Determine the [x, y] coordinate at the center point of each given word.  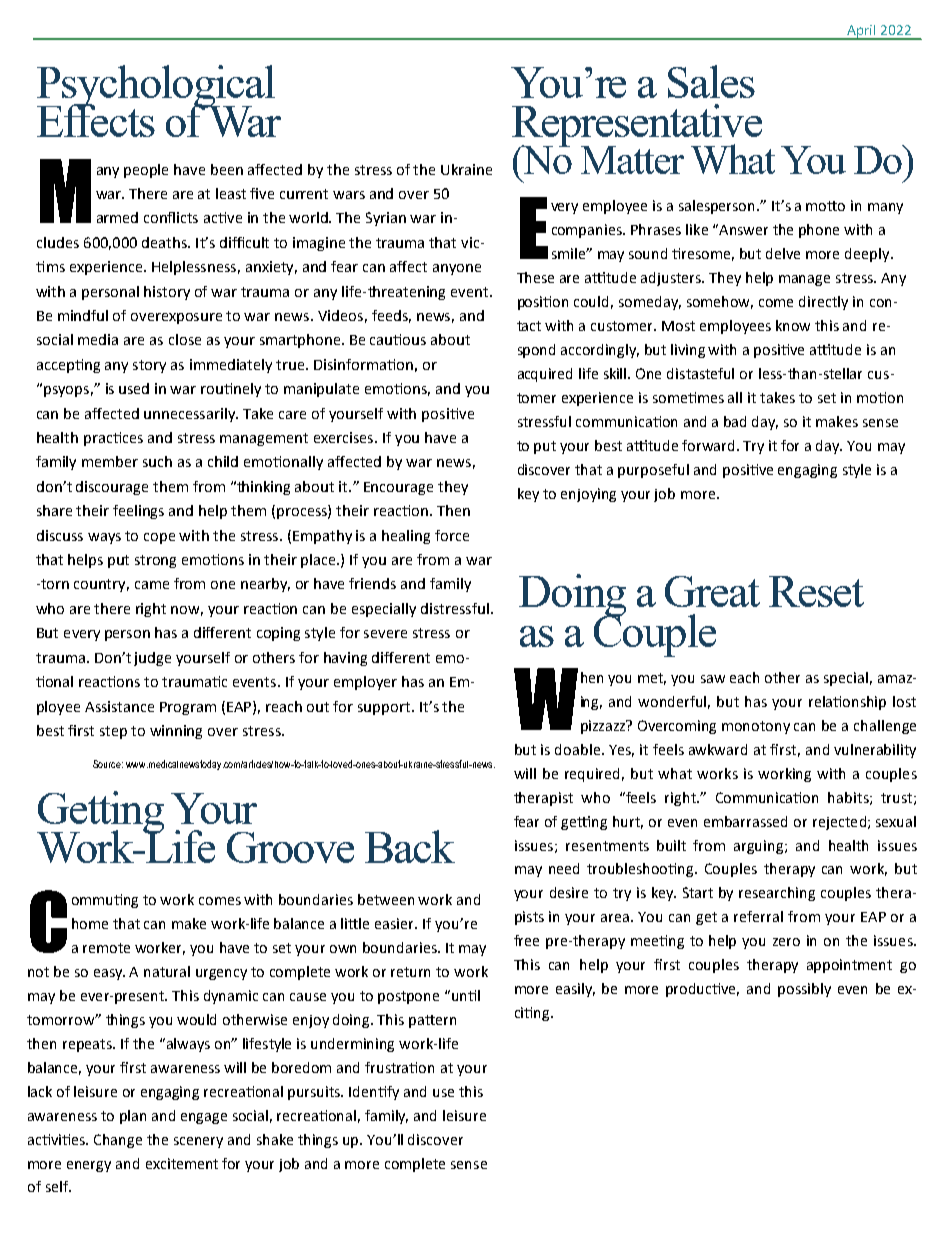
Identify [374, 1093]
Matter [632, 160]
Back [410, 846]
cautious [398, 339]
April [861, 32]
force [452, 535]
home [90, 923]
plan [133, 1117]
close [185, 339]
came [152, 585]
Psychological [156, 87]
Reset [816, 591]
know [793, 325]
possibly [804, 990]
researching [777, 894]
